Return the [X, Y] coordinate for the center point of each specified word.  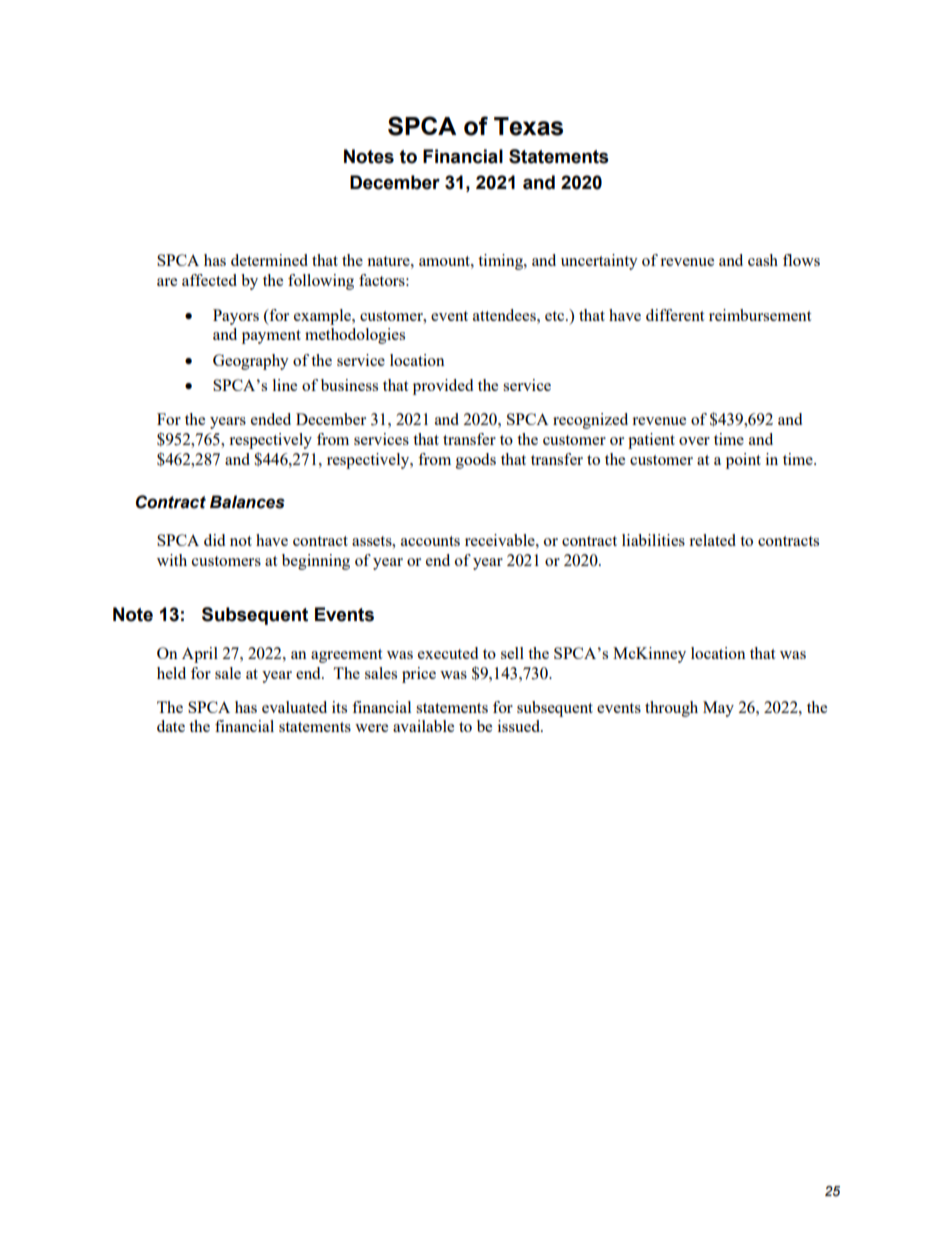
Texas [528, 126]
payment [271, 337]
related [712, 540]
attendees [505, 315]
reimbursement [760, 315]
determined [269, 260]
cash [763, 260]
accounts [430, 541]
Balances [247, 502]
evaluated [294, 707]
